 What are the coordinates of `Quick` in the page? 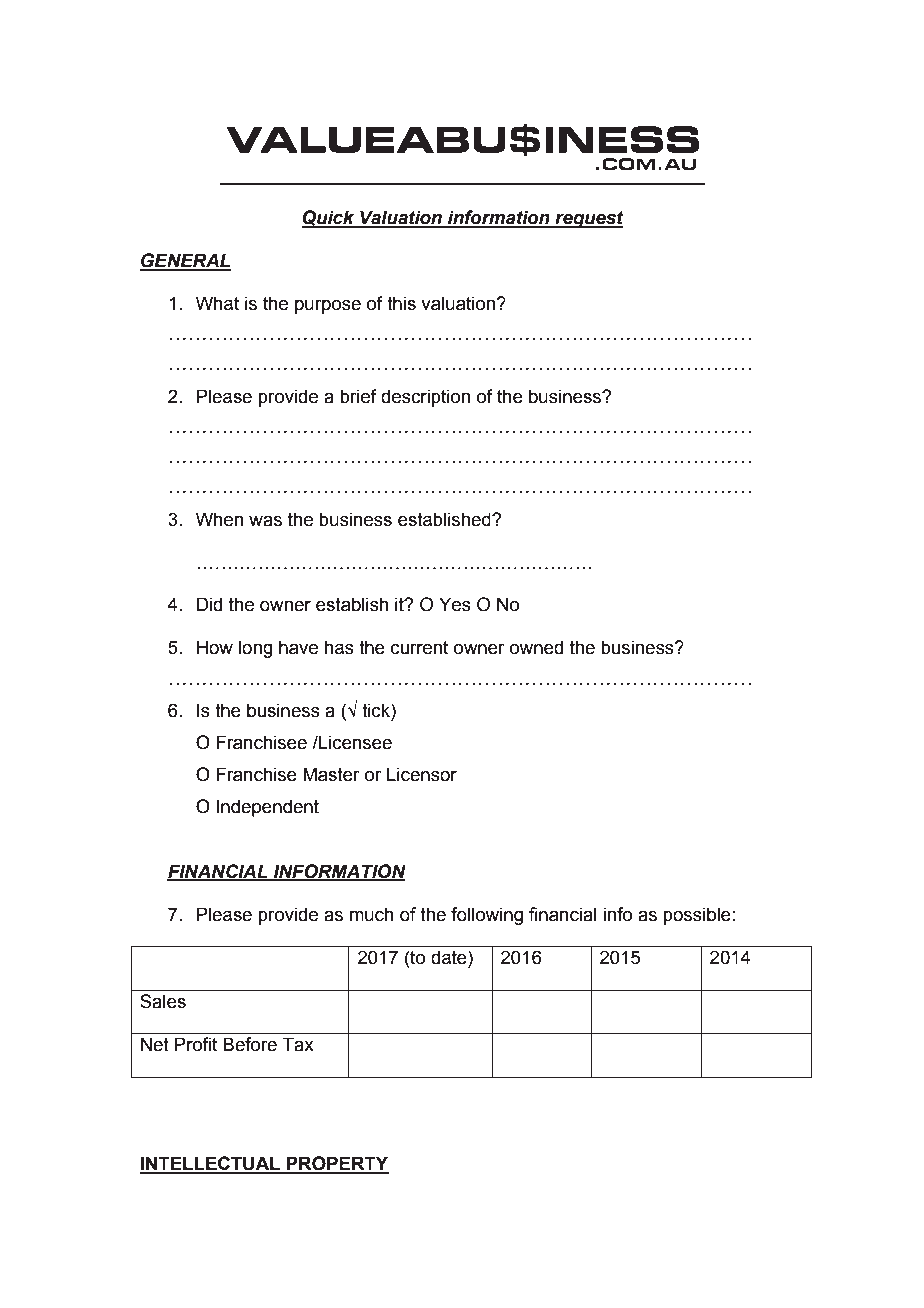 It's located at (329, 219).
